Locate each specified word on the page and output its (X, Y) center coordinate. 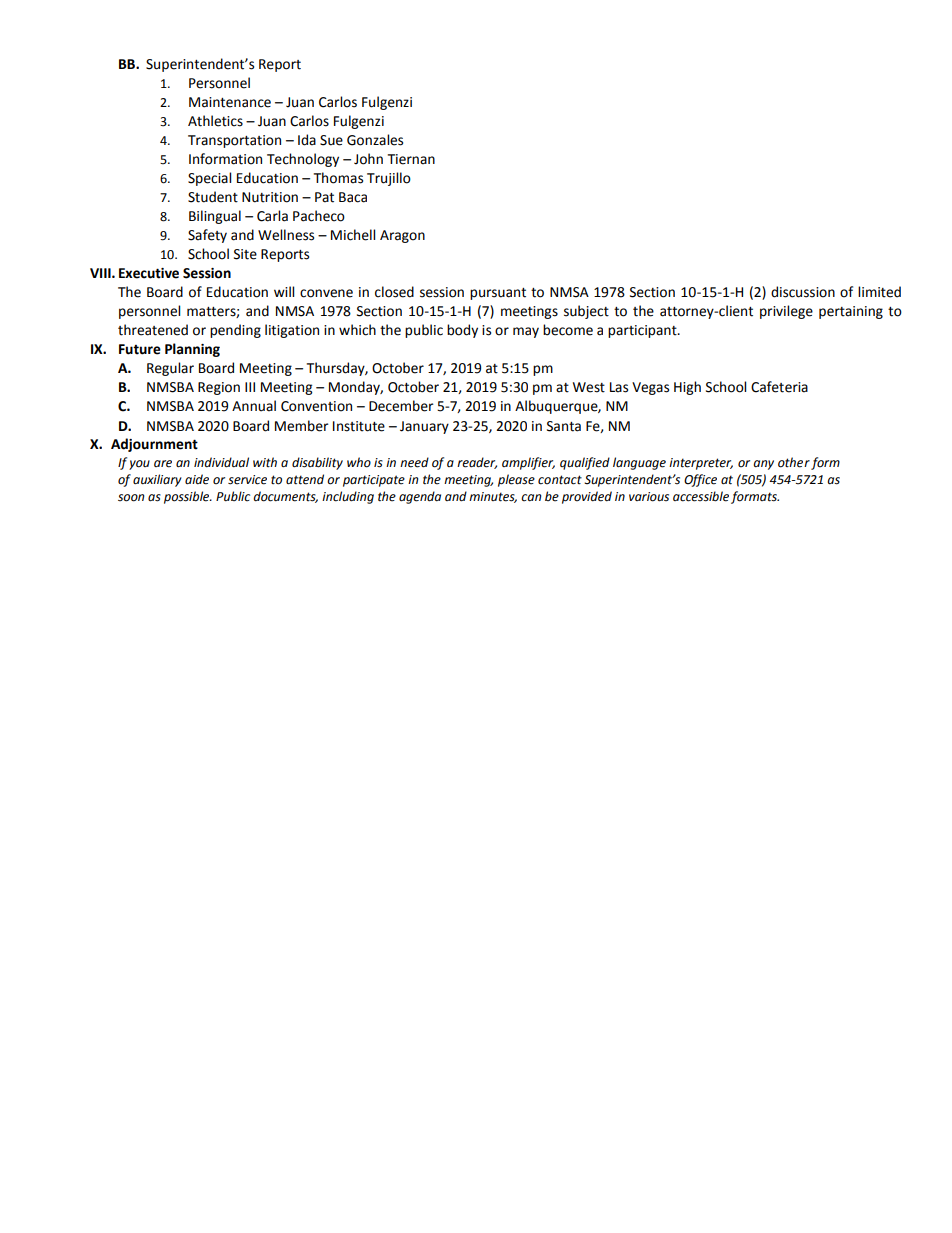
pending (235, 331)
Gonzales (375, 140)
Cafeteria (779, 387)
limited (879, 292)
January (424, 427)
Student (213, 197)
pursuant (498, 294)
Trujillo (389, 179)
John (368, 159)
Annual (254, 406)
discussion (803, 292)
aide (197, 479)
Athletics (215, 121)
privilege (786, 312)
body (462, 331)
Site (245, 254)
